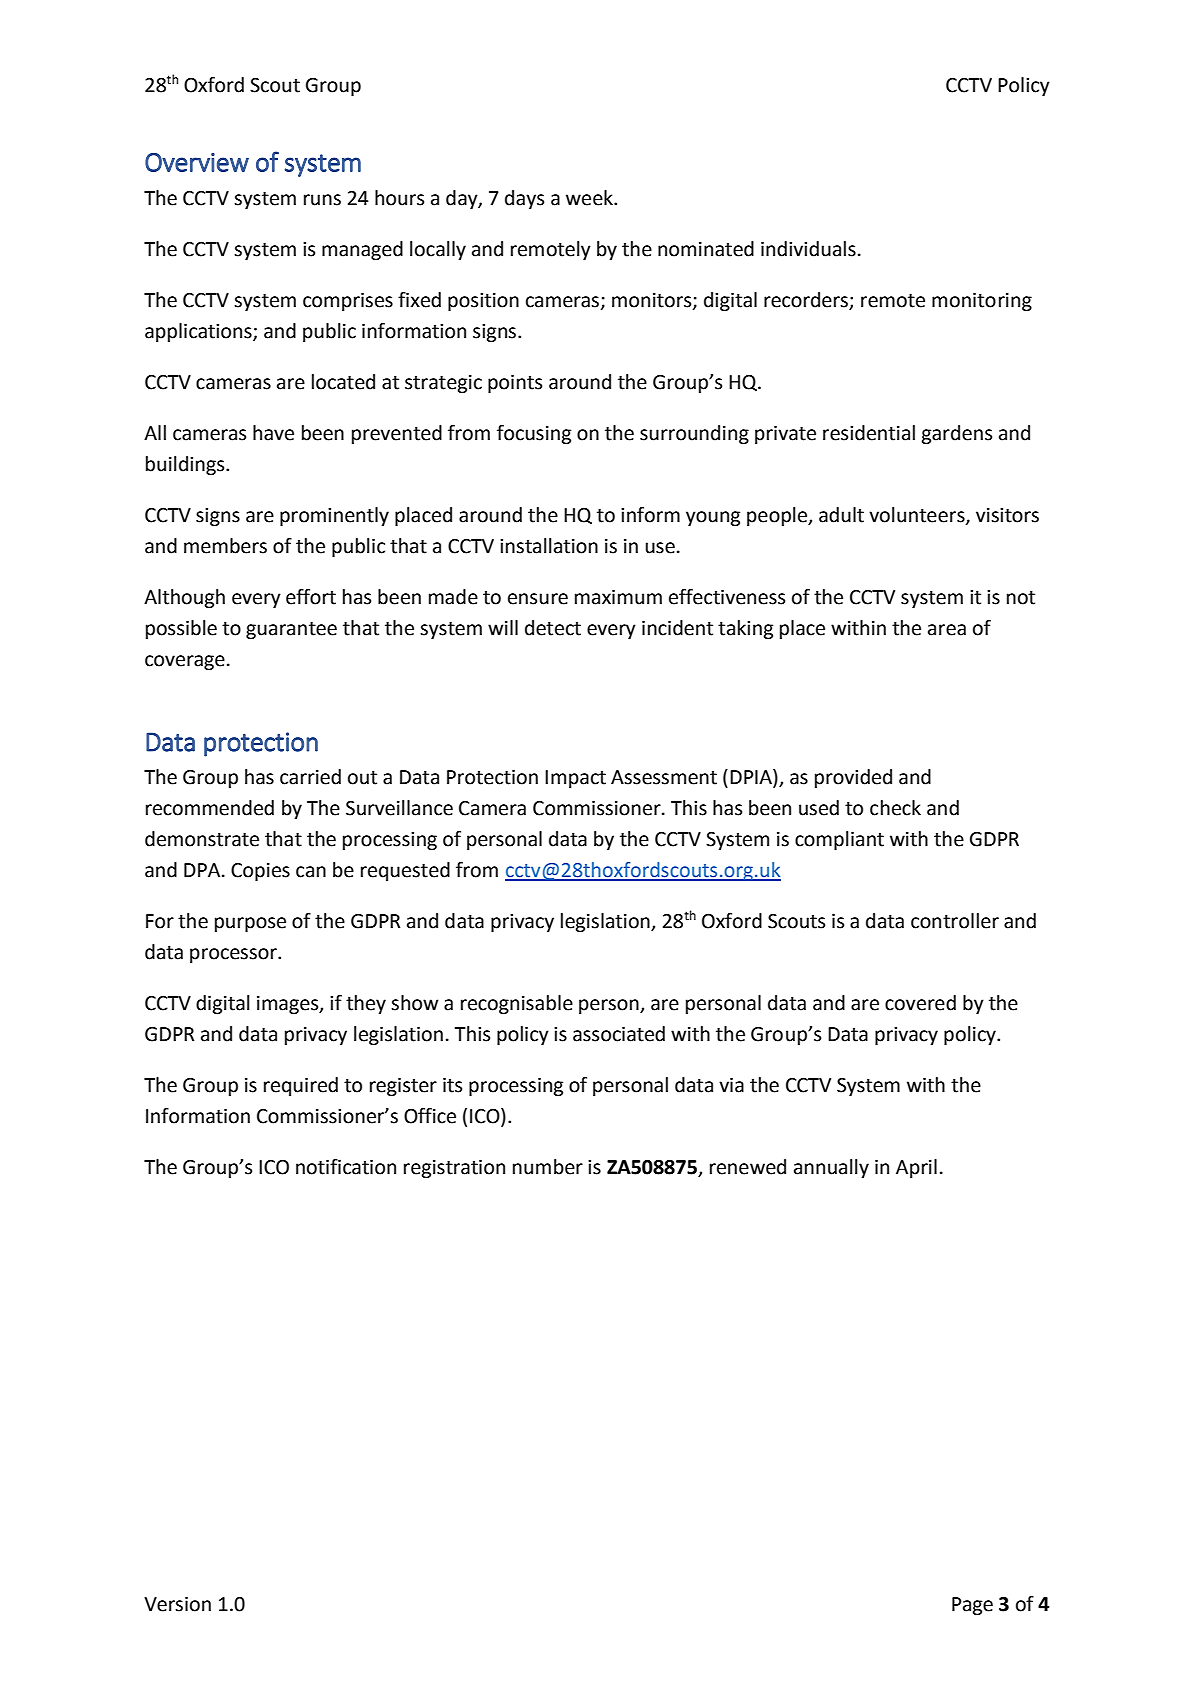 The image size is (1194, 1688). What do you see at coordinates (590, 198) in the screenshot?
I see `week` at bounding box center [590, 198].
